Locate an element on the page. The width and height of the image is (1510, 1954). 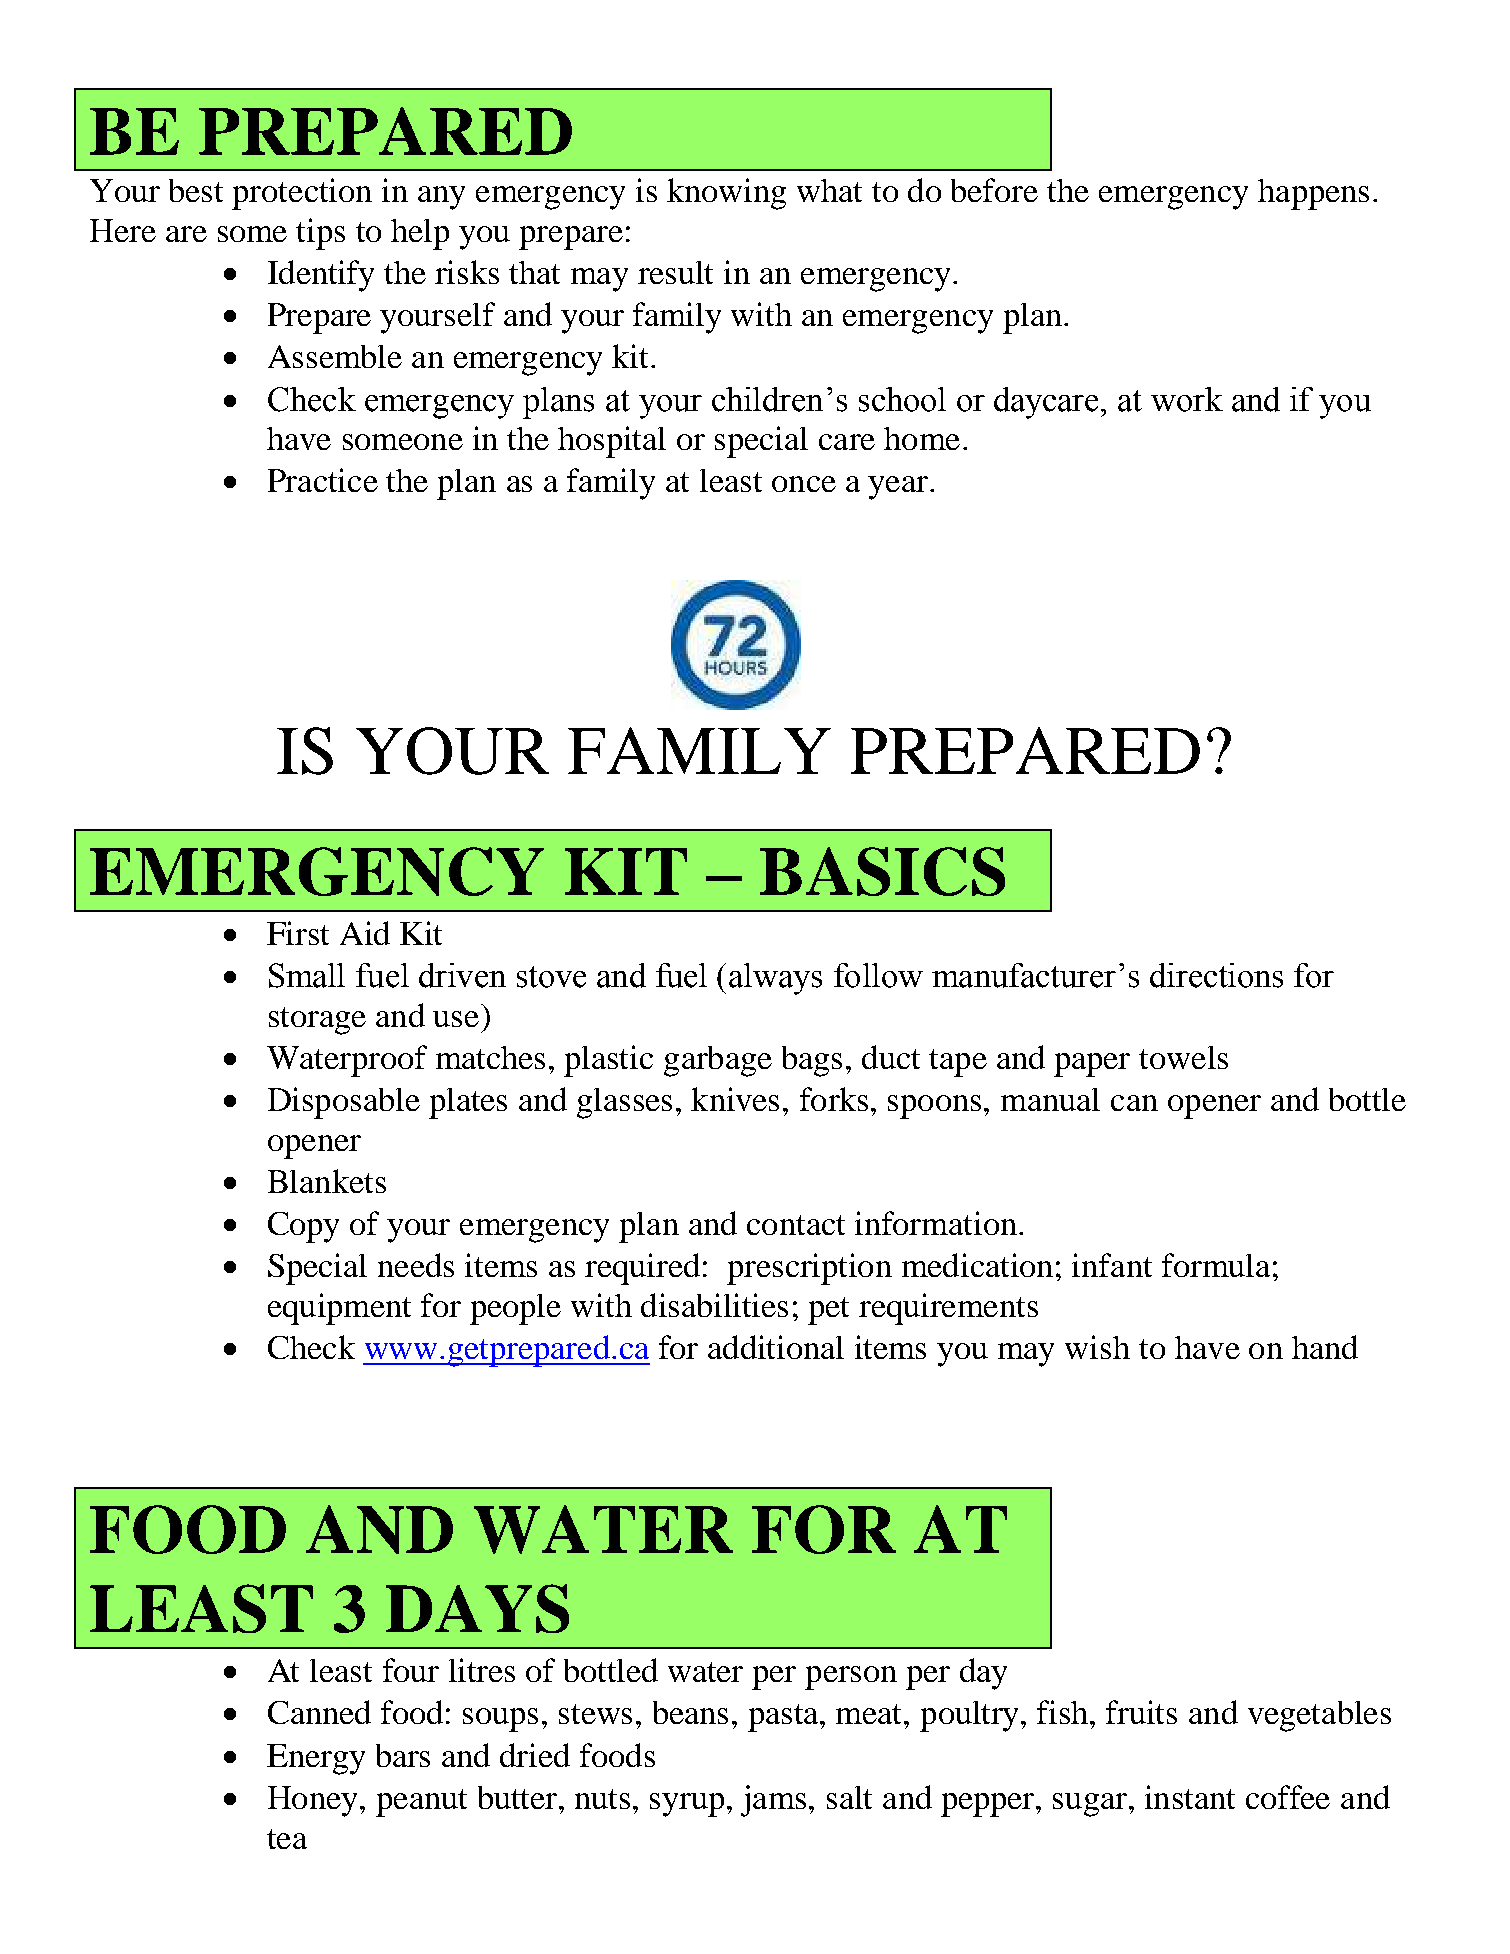
Practice is located at coordinates (323, 480).
